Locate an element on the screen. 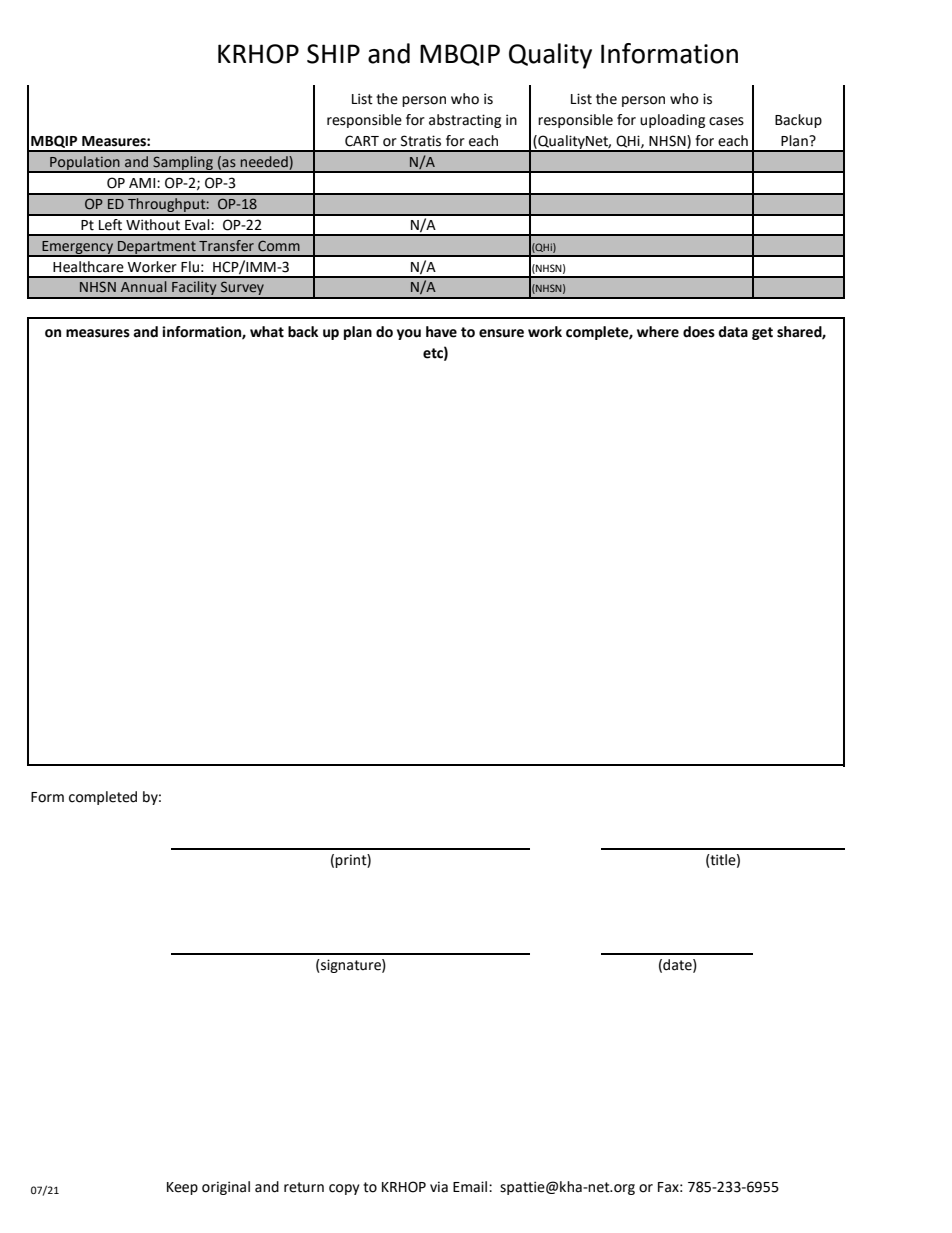 This screenshot has width=952, height=1233. where is located at coordinates (658, 332).
